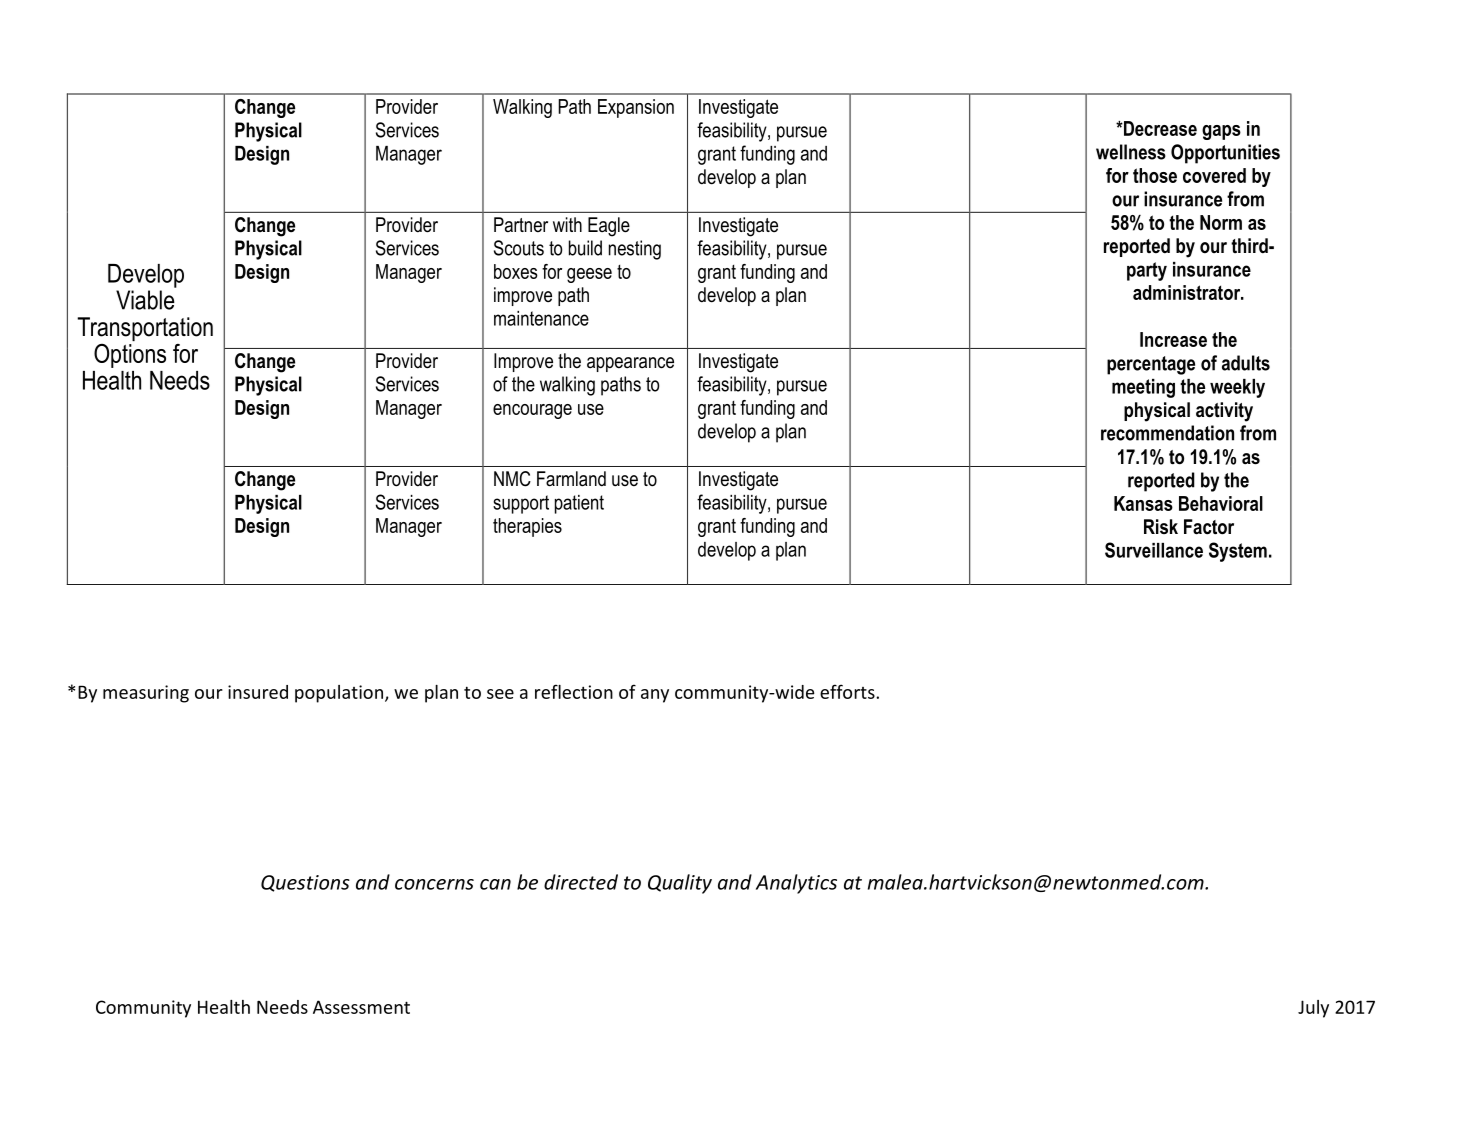 The image size is (1471, 1136). What do you see at coordinates (680, 884) in the image?
I see `Quality` at bounding box center [680, 884].
